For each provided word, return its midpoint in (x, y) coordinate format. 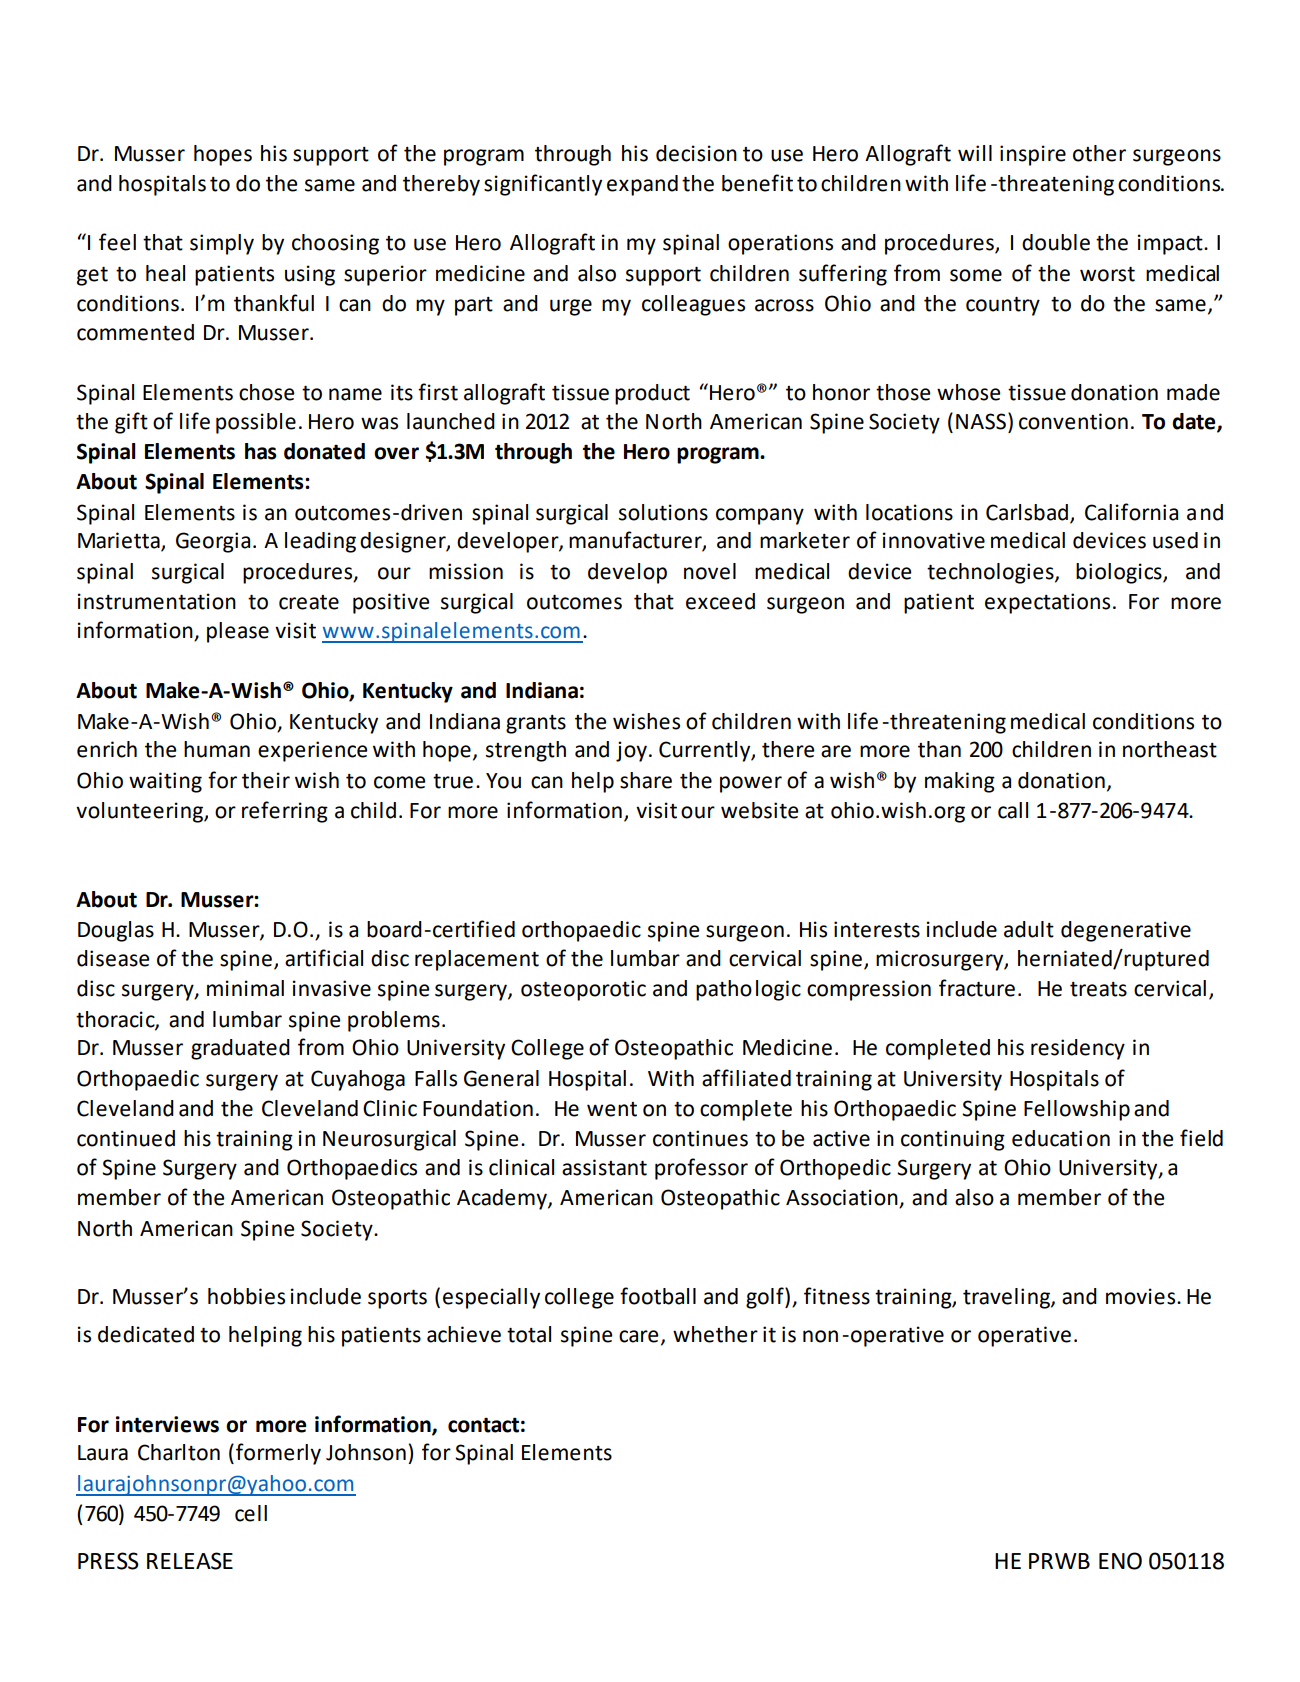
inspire (1033, 155)
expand (642, 185)
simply (222, 244)
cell (251, 1513)
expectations (1047, 603)
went (612, 1109)
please (238, 632)
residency (1078, 1049)
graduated (240, 1049)
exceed (720, 601)
